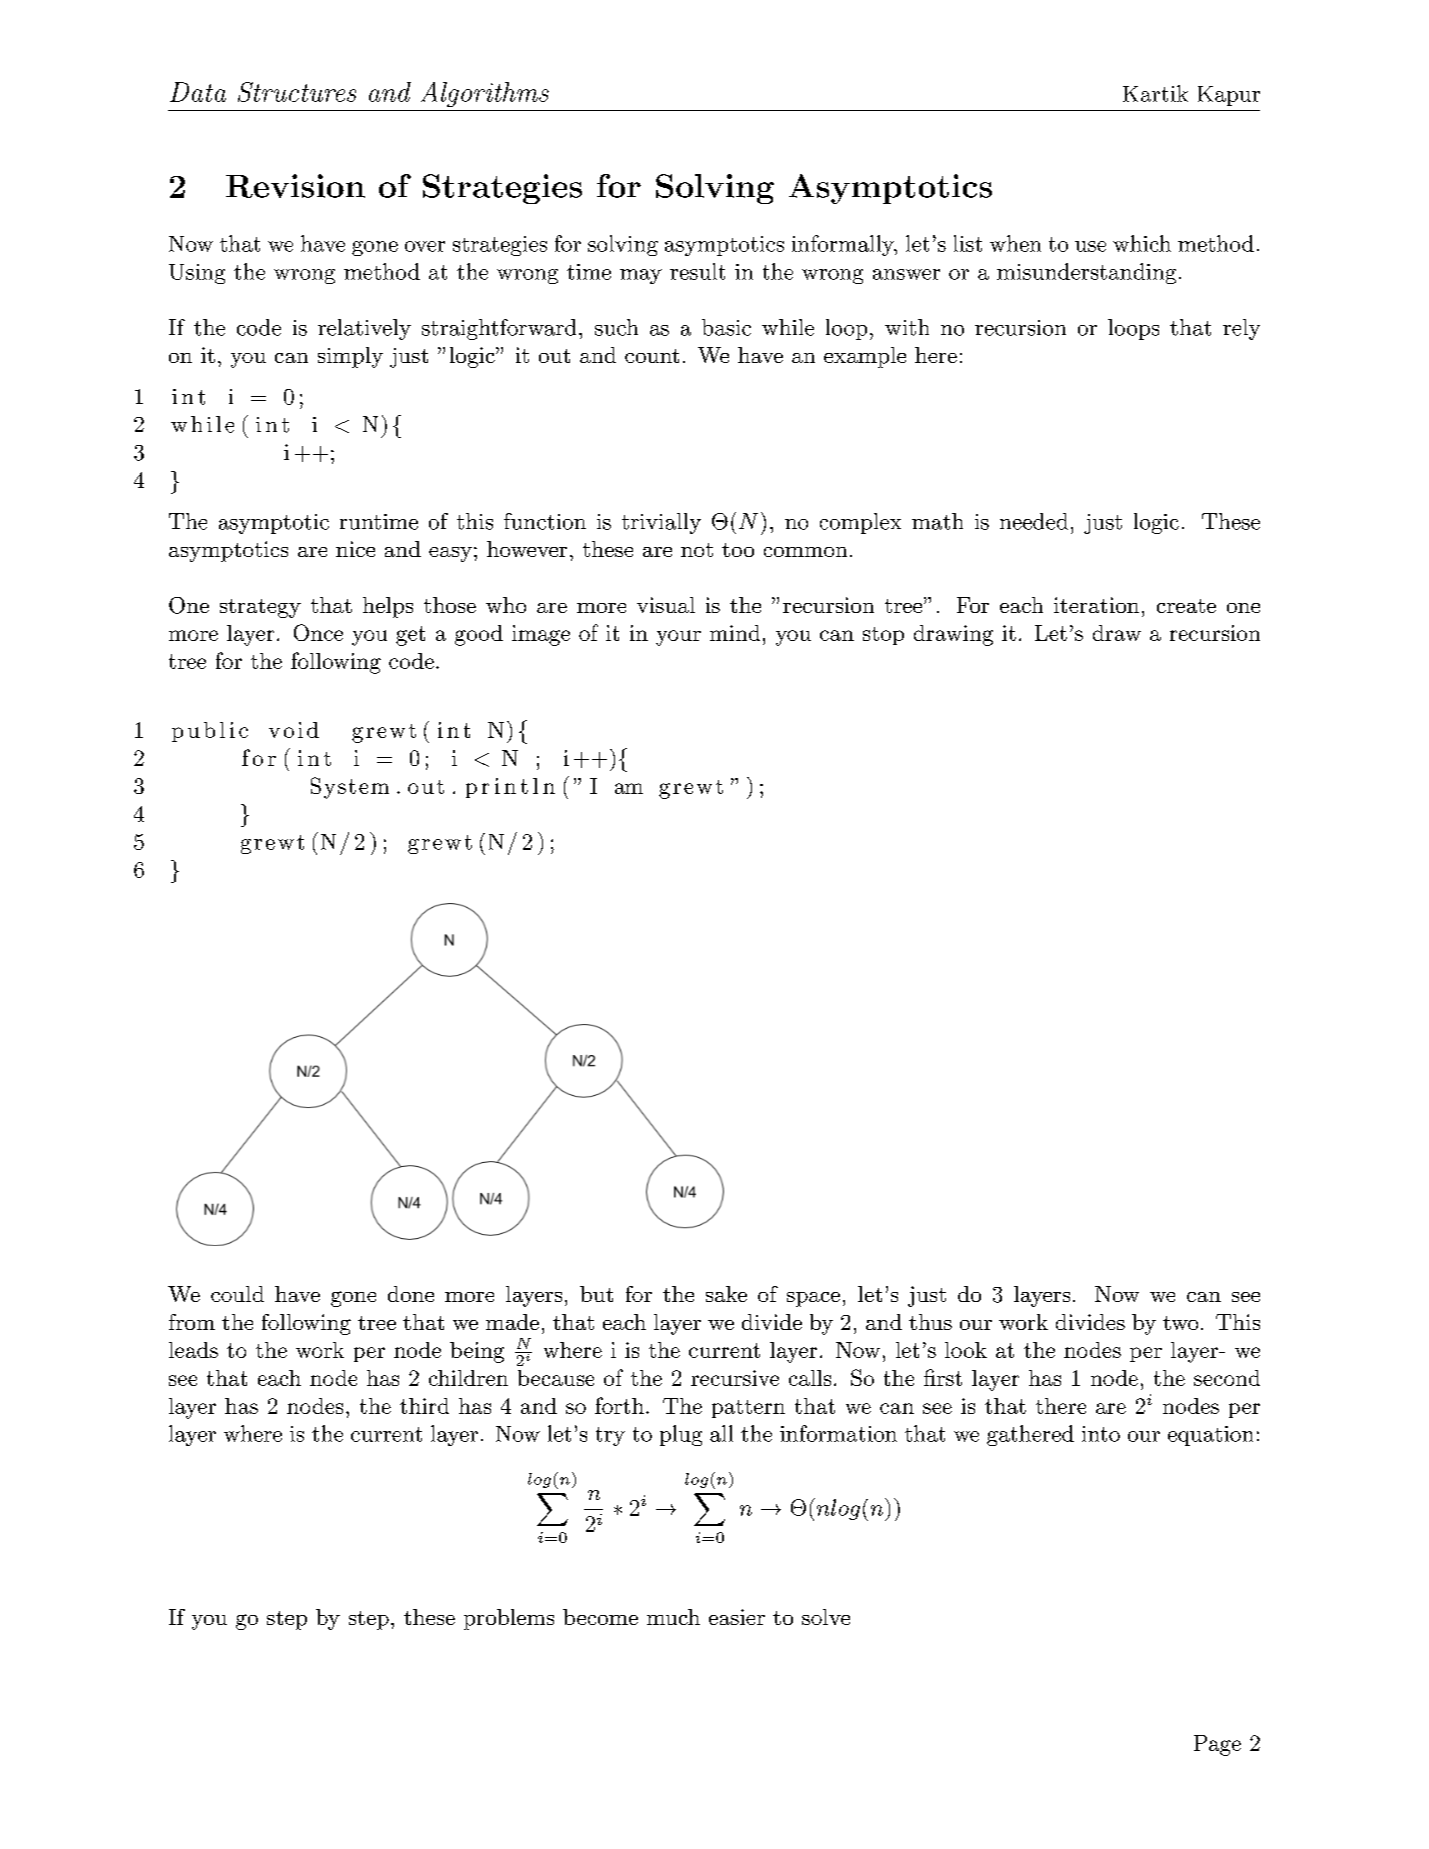 This screenshot has height=1849, width=1429. I want to click on Kapur, so click(1229, 96).
